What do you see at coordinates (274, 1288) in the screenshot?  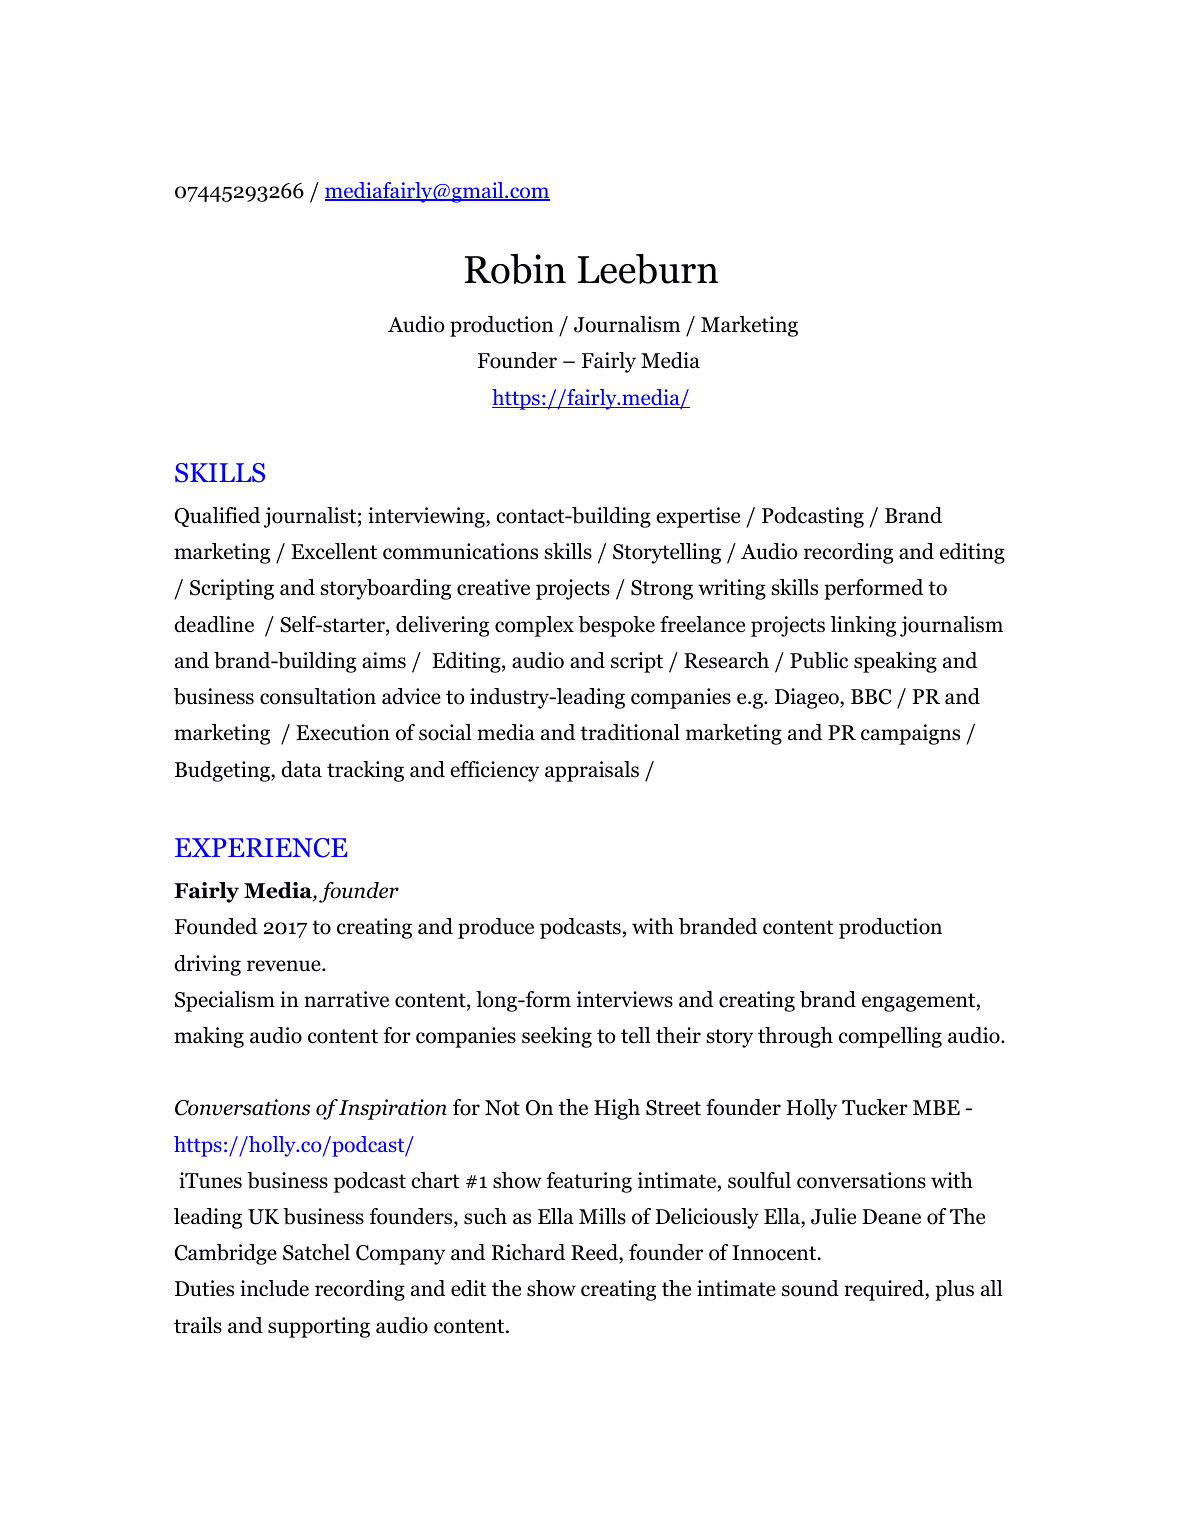 I see `include` at bounding box center [274, 1288].
